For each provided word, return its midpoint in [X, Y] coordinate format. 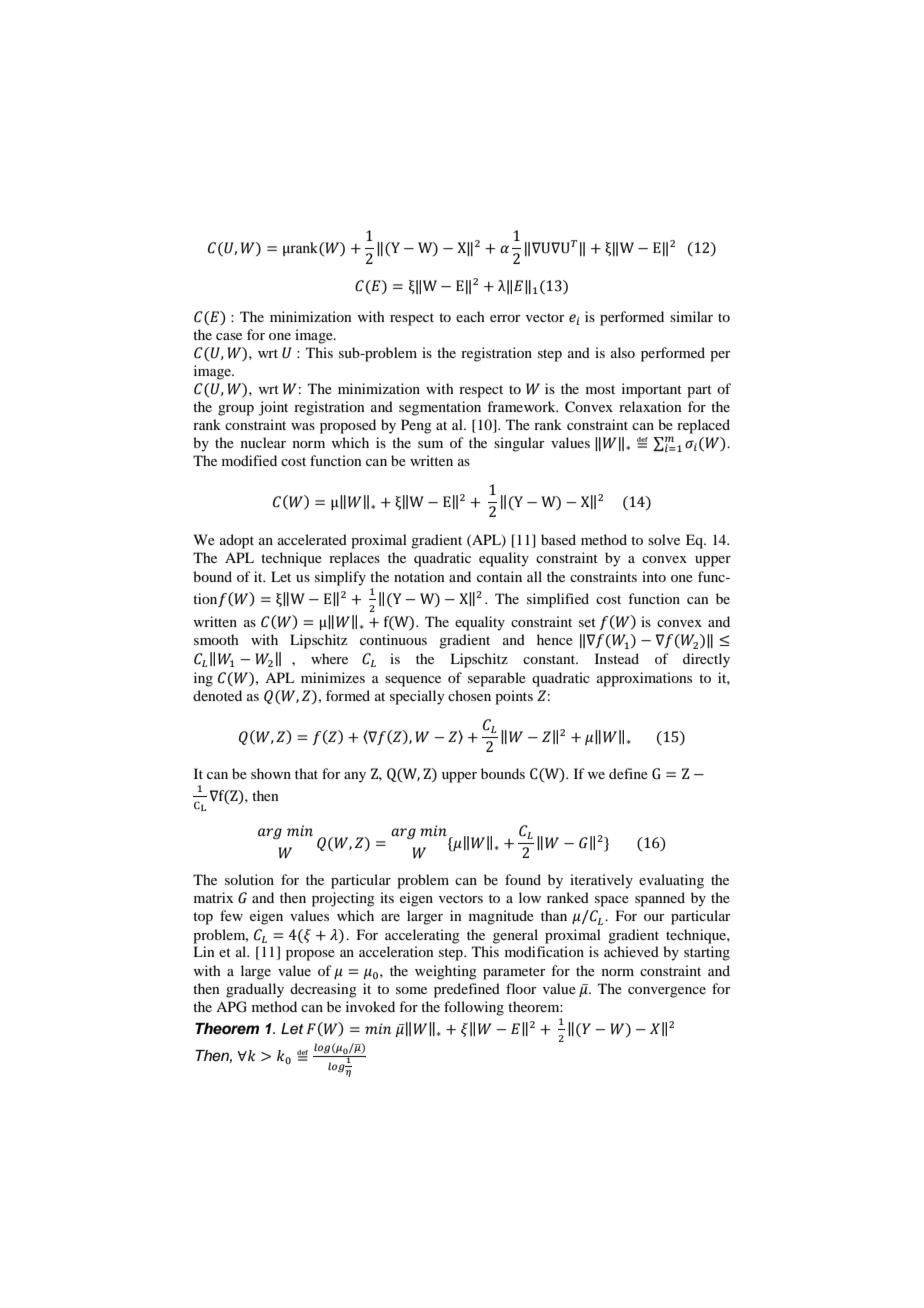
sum [430, 444]
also [623, 352]
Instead [617, 658]
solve [664, 539]
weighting [446, 972]
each [470, 316]
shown [271, 773]
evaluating [671, 881]
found [523, 879]
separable [497, 679]
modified [249, 460]
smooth [216, 639]
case [229, 336]
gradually [255, 990]
